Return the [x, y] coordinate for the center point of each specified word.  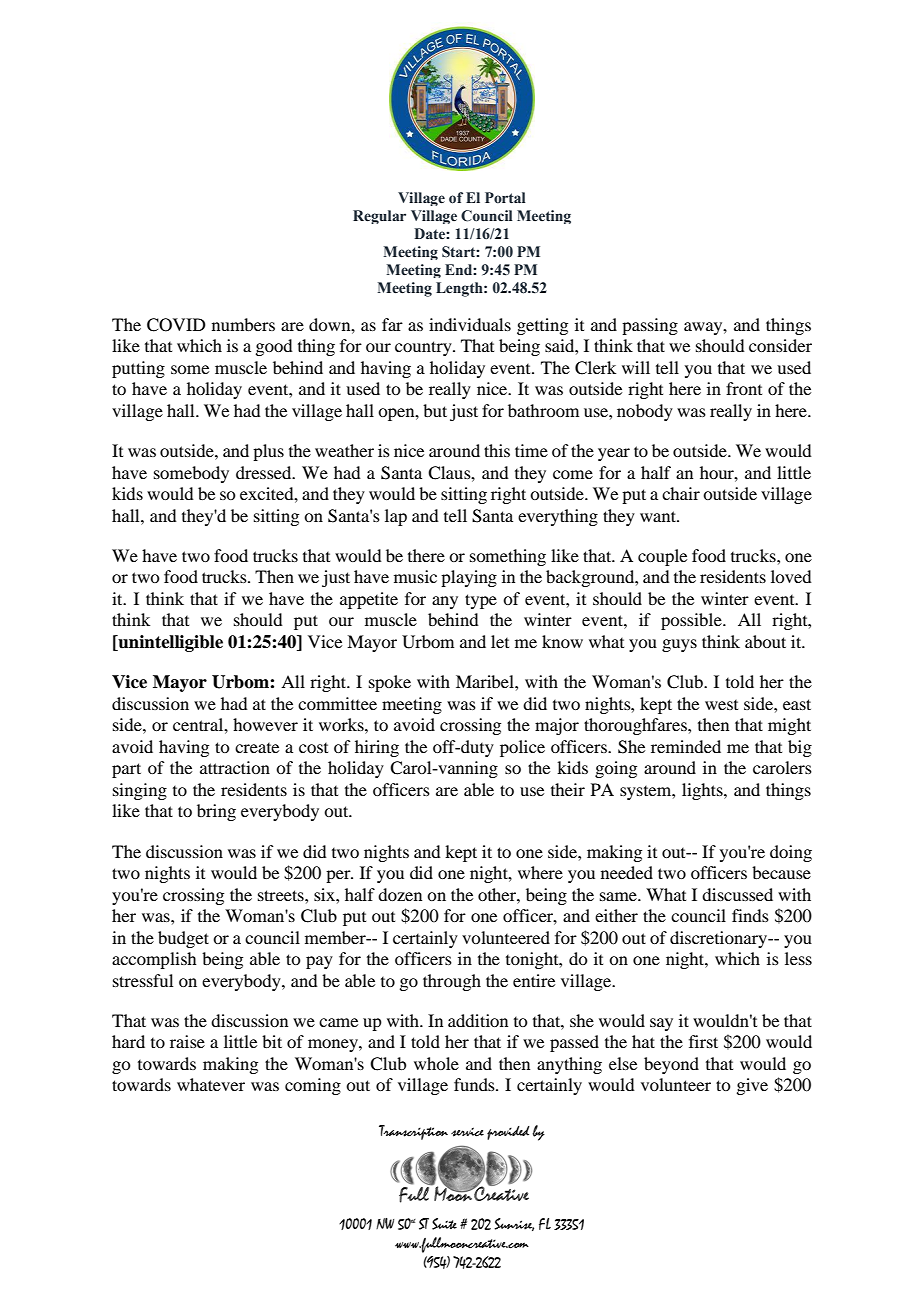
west [721, 705]
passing [650, 326]
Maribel [486, 681]
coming [313, 1086]
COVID [176, 325]
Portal [505, 197]
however [265, 724]
